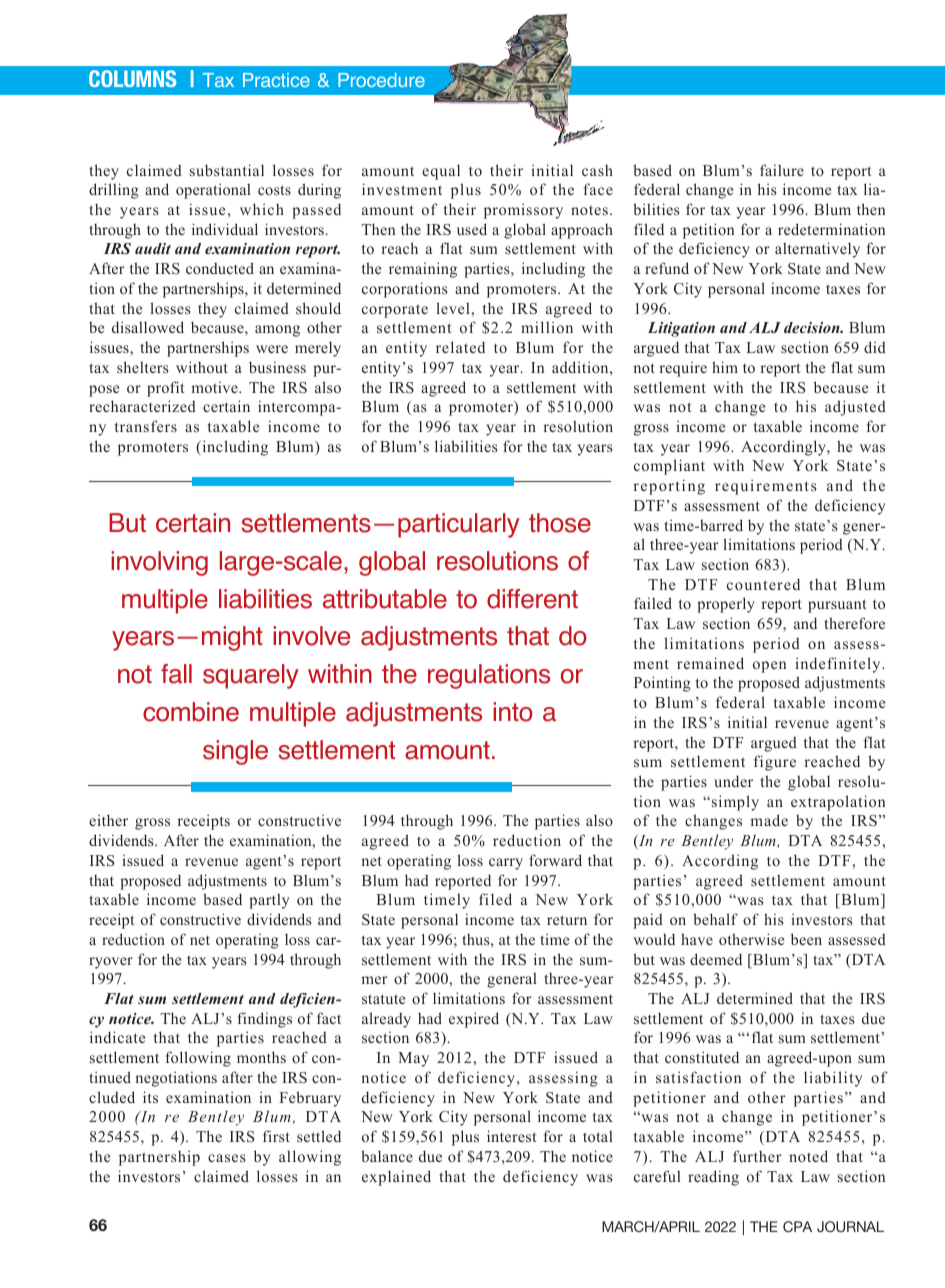 The width and height of the page is (945, 1288). I want to click on failure, so click(782, 170).
